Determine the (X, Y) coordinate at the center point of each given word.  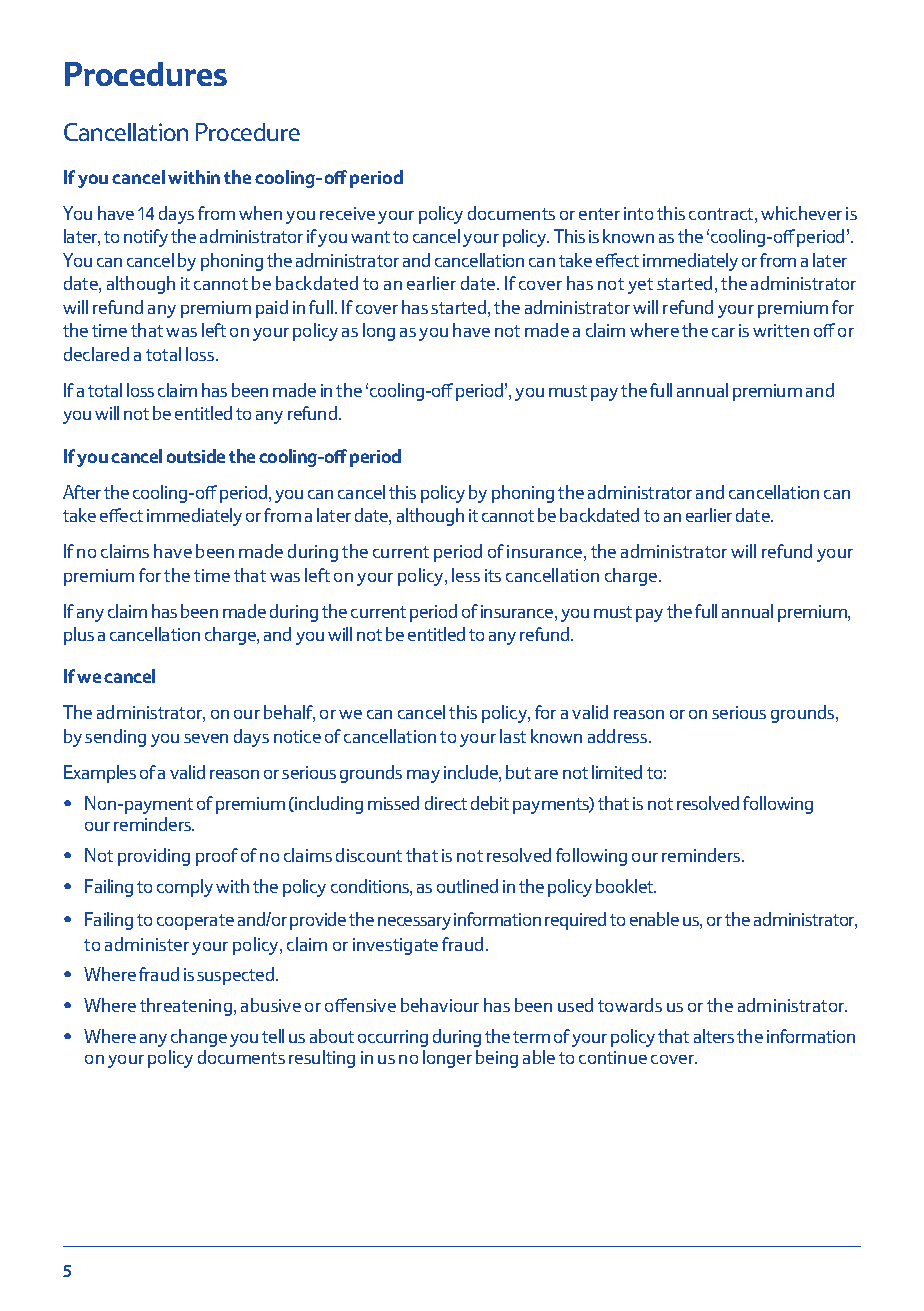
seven (206, 738)
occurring (393, 1038)
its (493, 575)
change (199, 1038)
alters (714, 1036)
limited (617, 772)
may (423, 776)
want (370, 237)
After (82, 492)
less (466, 575)
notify (146, 238)
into (638, 213)
